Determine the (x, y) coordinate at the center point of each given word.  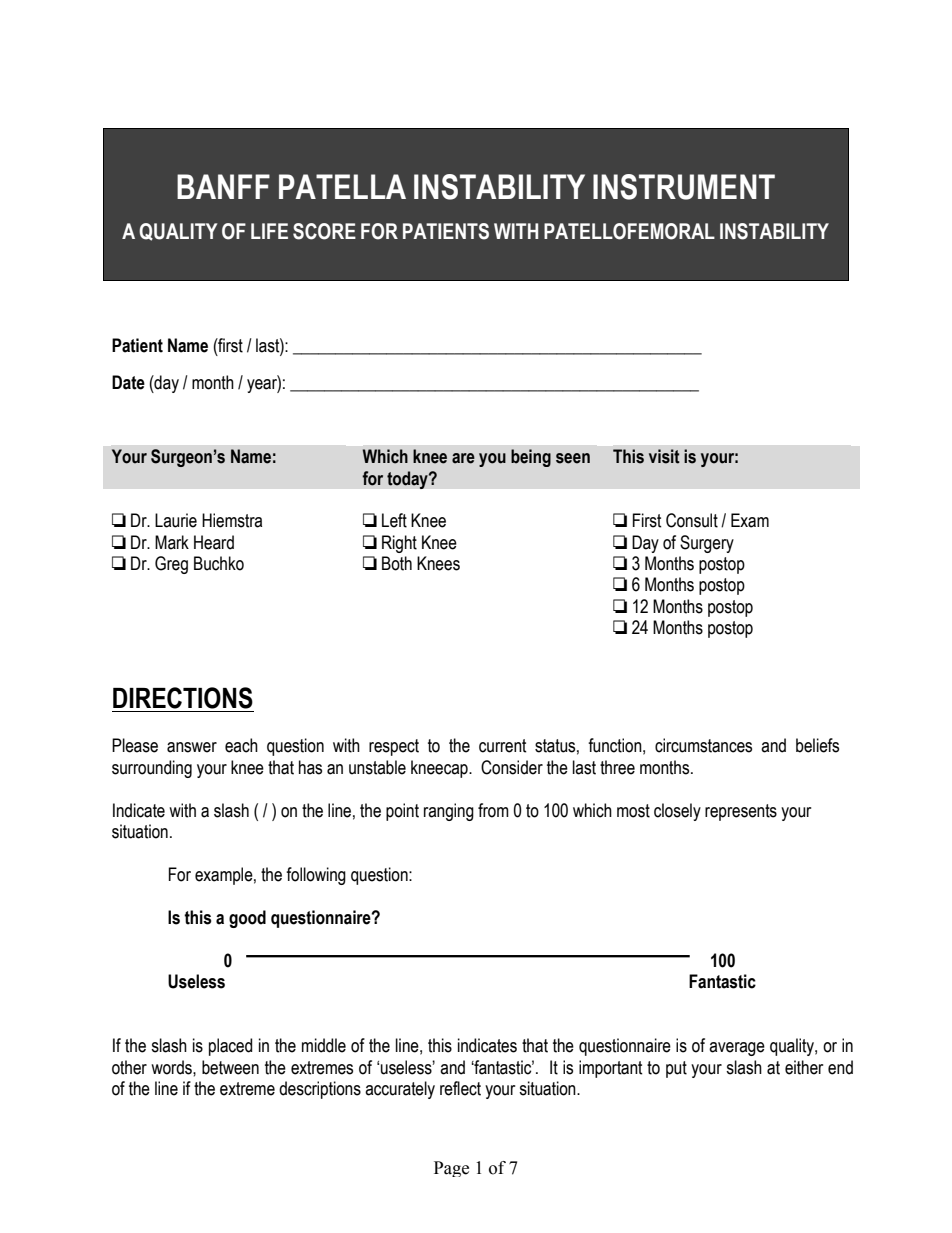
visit (664, 456)
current (503, 746)
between (230, 1067)
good (247, 919)
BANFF (223, 186)
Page (451, 1169)
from (493, 810)
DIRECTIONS (183, 698)
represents (741, 812)
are (463, 458)
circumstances (703, 745)
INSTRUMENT (684, 187)
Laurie (176, 520)
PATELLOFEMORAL (629, 231)
